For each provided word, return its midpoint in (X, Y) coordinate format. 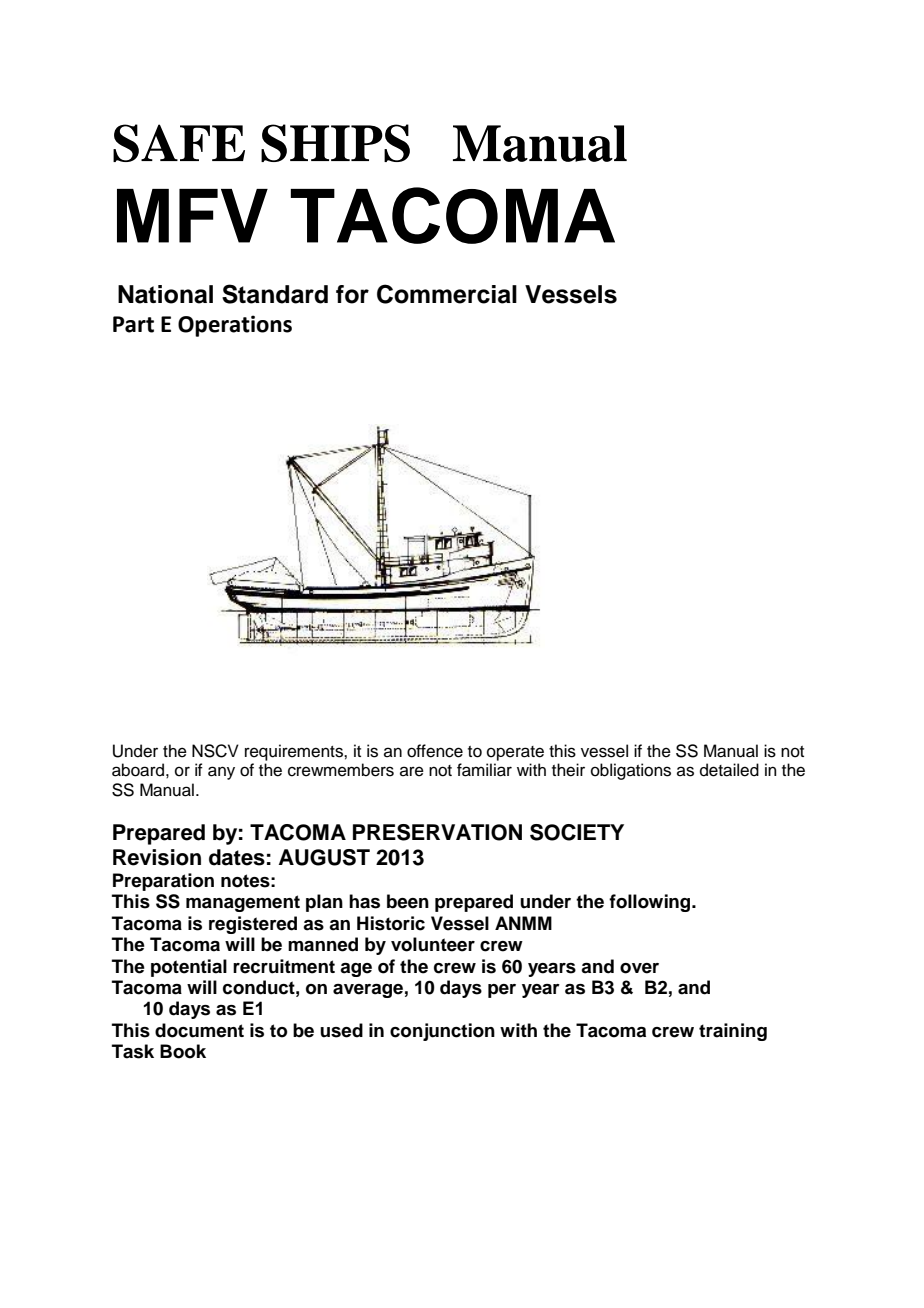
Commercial (447, 294)
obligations (631, 771)
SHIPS (335, 143)
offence (435, 751)
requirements (295, 752)
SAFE (179, 143)
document (199, 1030)
